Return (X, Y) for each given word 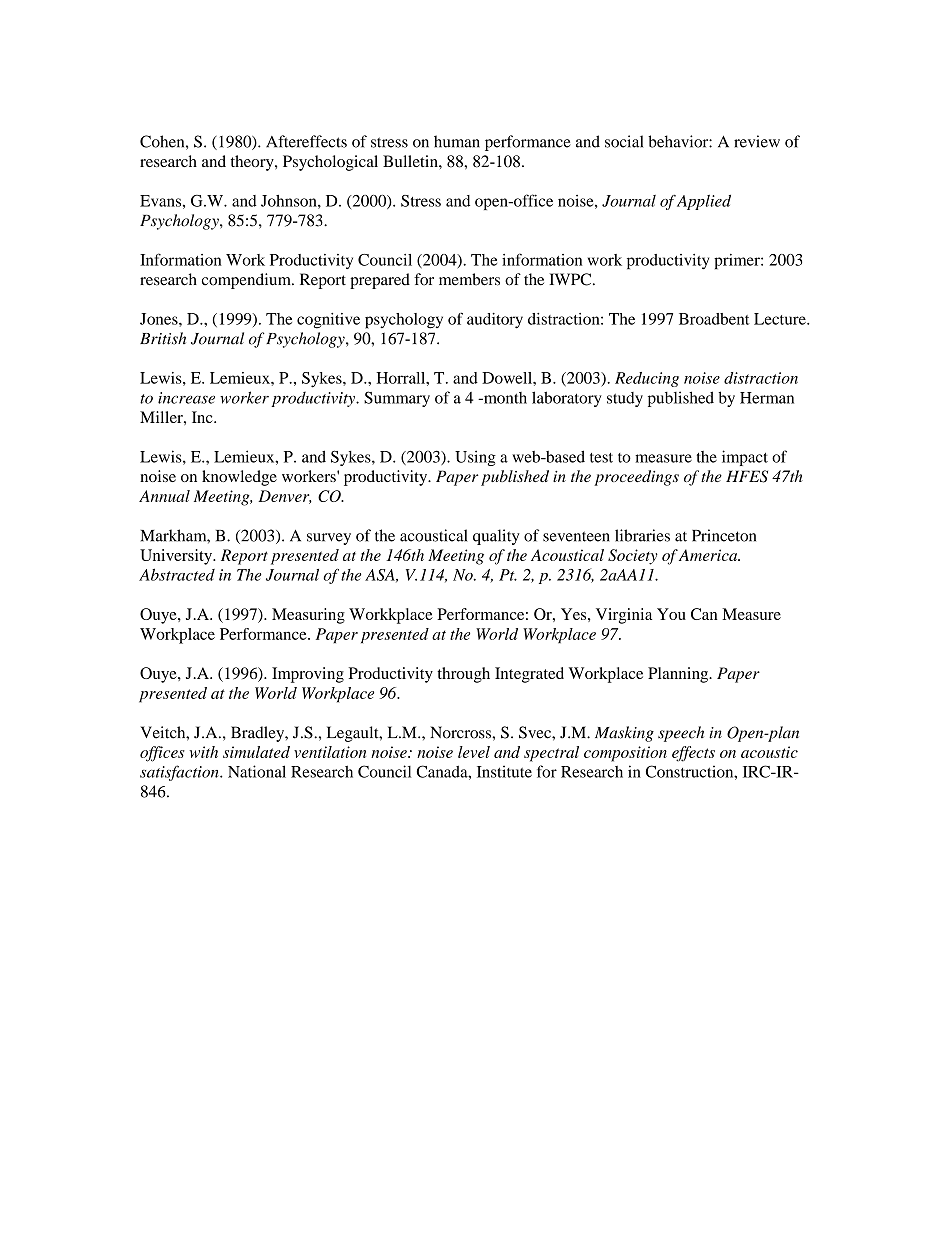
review (757, 141)
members (469, 279)
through (463, 675)
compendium (247, 281)
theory (253, 163)
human (457, 141)
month (504, 398)
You (671, 614)
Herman (767, 398)
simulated (256, 752)
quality (496, 537)
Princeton (724, 535)
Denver (285, 497)
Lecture (781, 319)
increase (186, 398)
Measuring (308, 616)
